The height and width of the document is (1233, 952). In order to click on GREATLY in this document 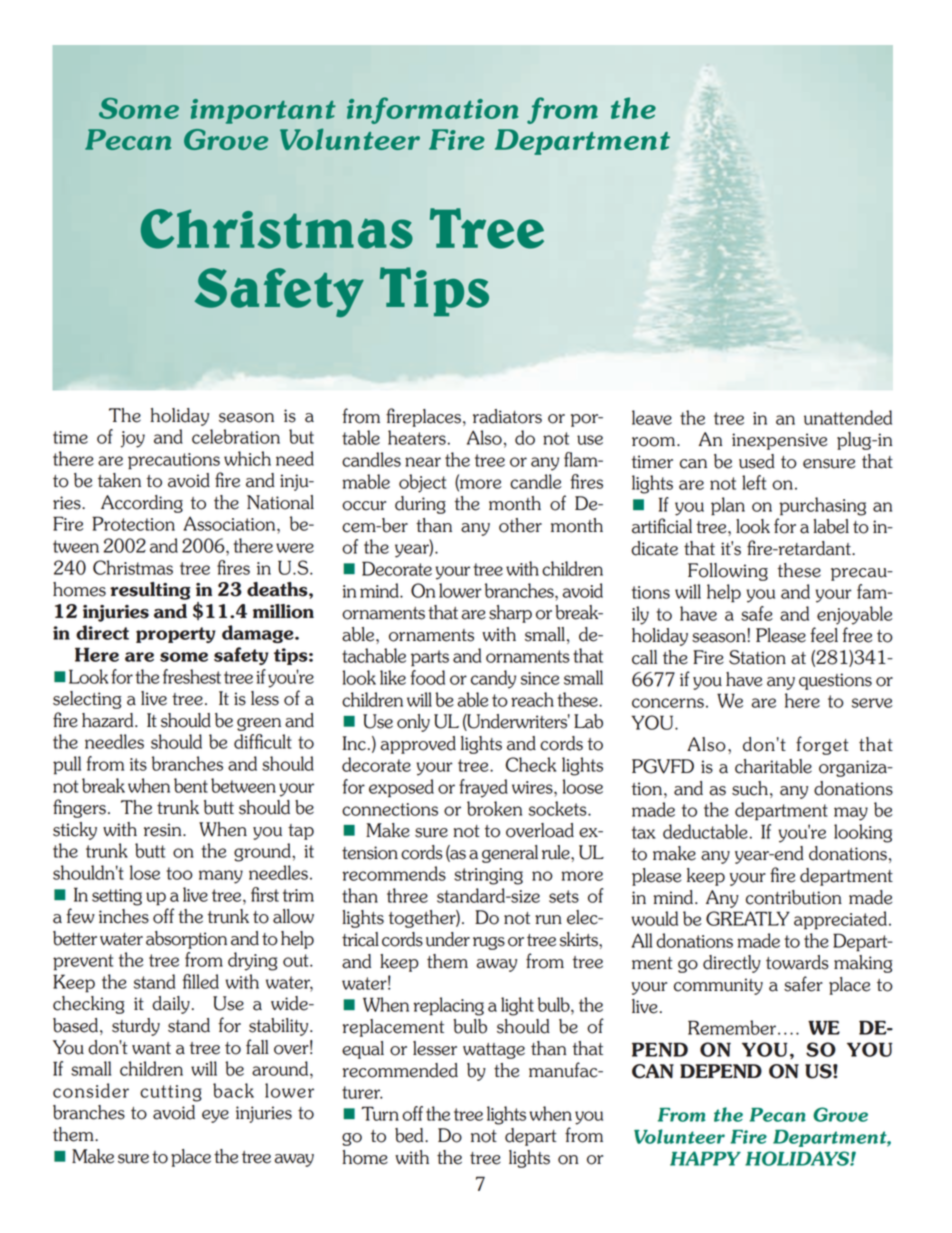, I will do `click(748, 918)`.
